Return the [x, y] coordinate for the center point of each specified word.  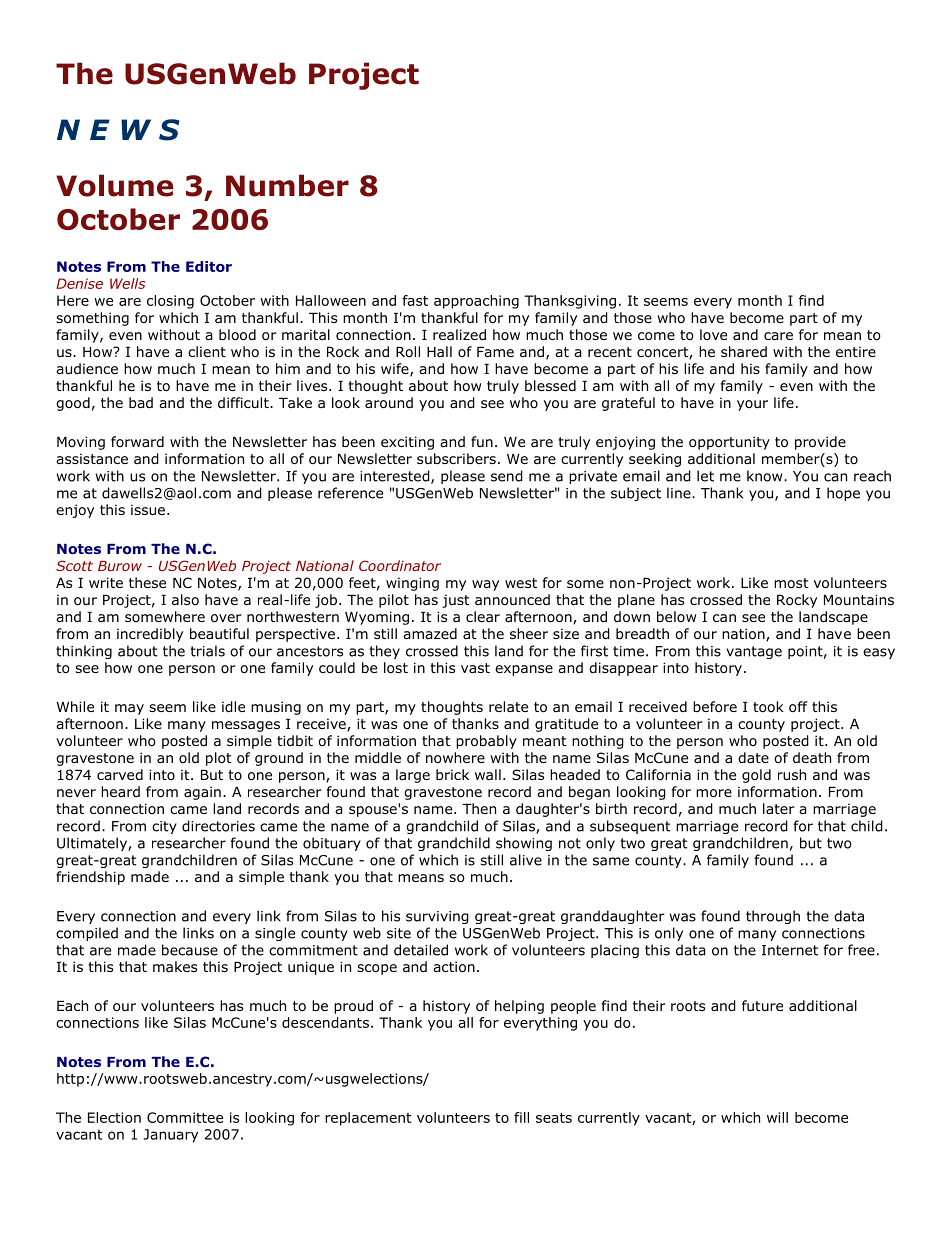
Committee [185, 1117]
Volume [114, 185]
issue [148, 509]
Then [479, 808]
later [779, 808]
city [164, 827]
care [778, 336]
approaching [476, 302]
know [766, 476]
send [507, 476]
